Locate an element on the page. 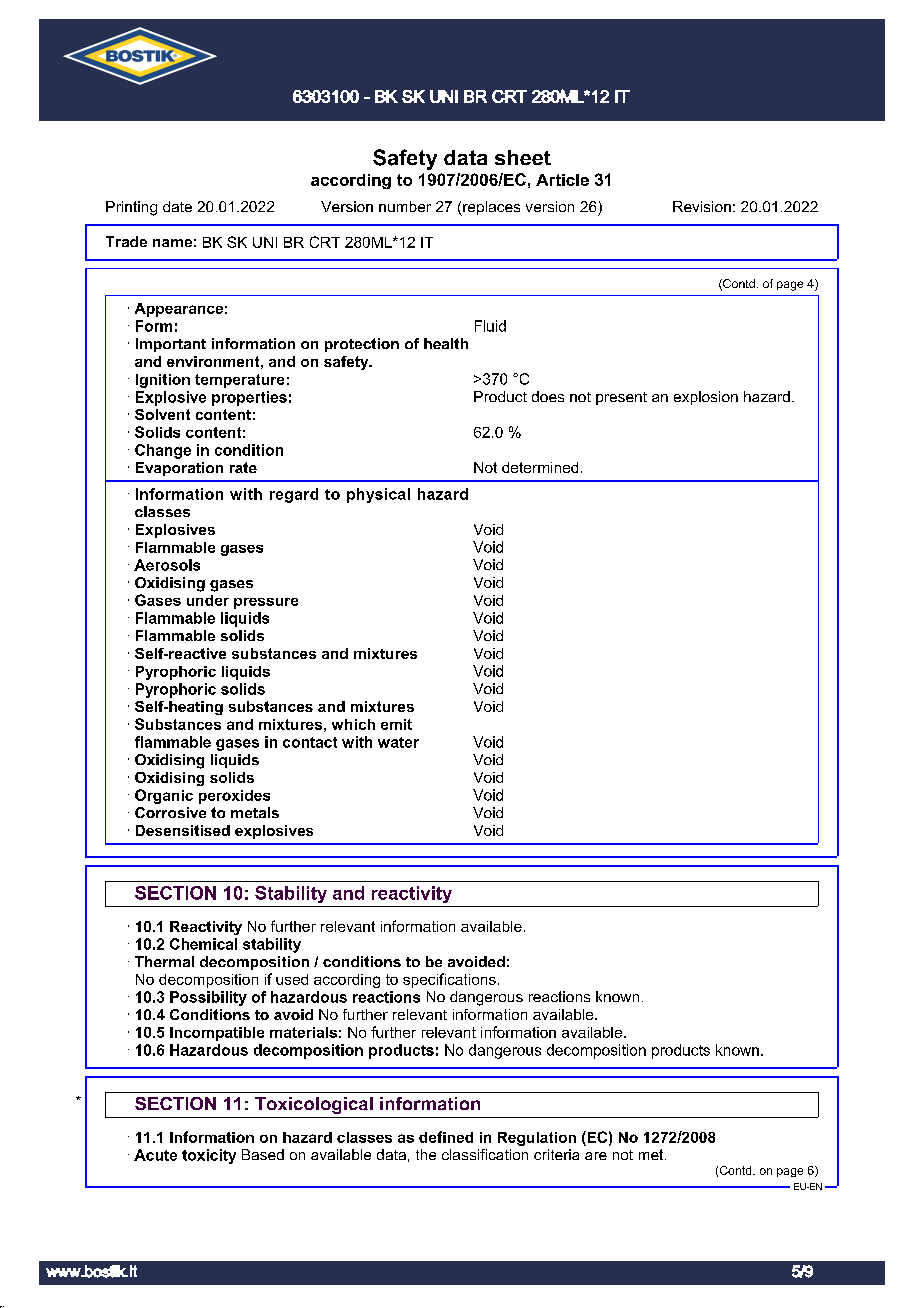  are is located at coordinates (596, 1156).
